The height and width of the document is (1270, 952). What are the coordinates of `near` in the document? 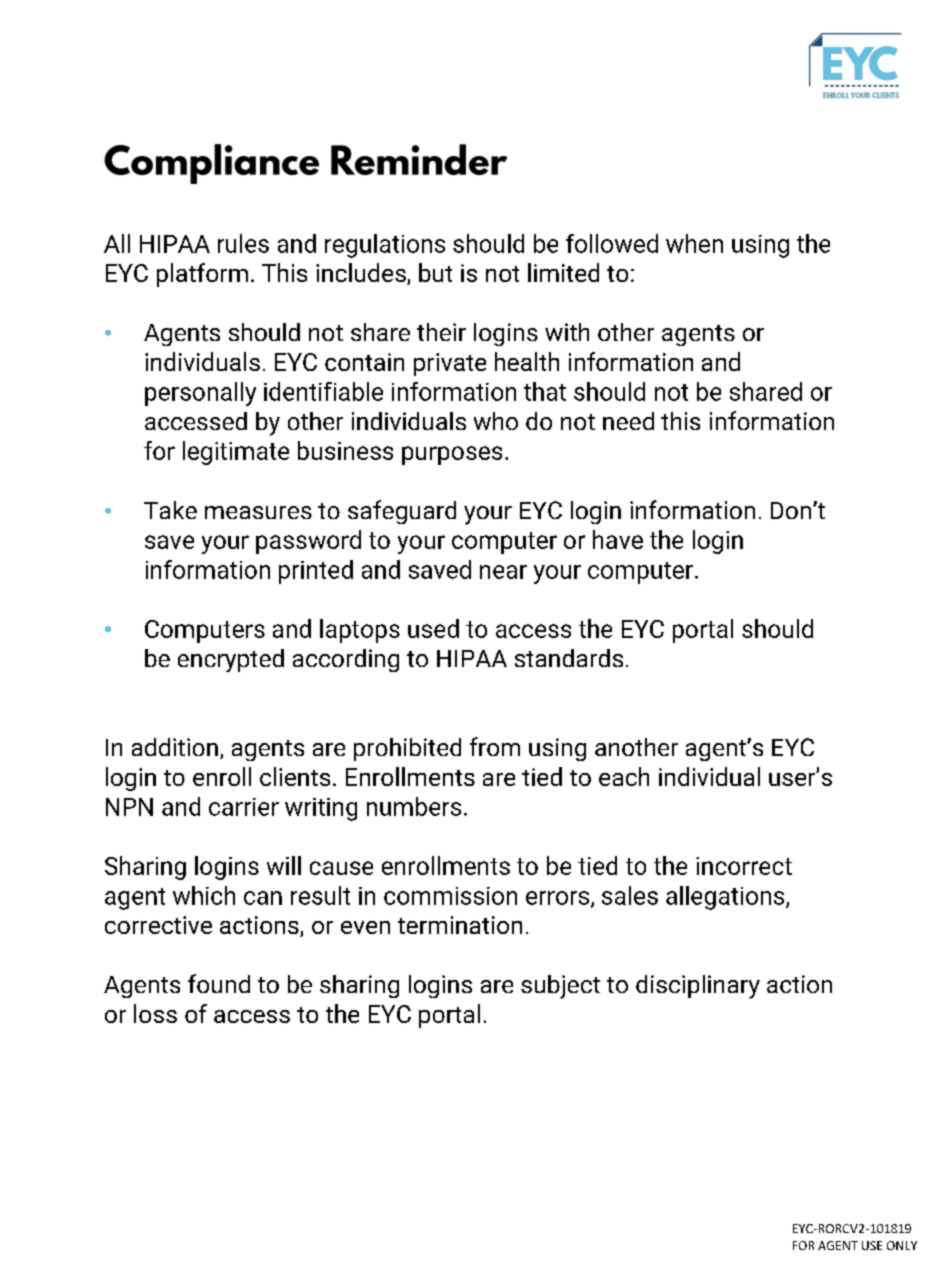 It's located at (503, 572).
